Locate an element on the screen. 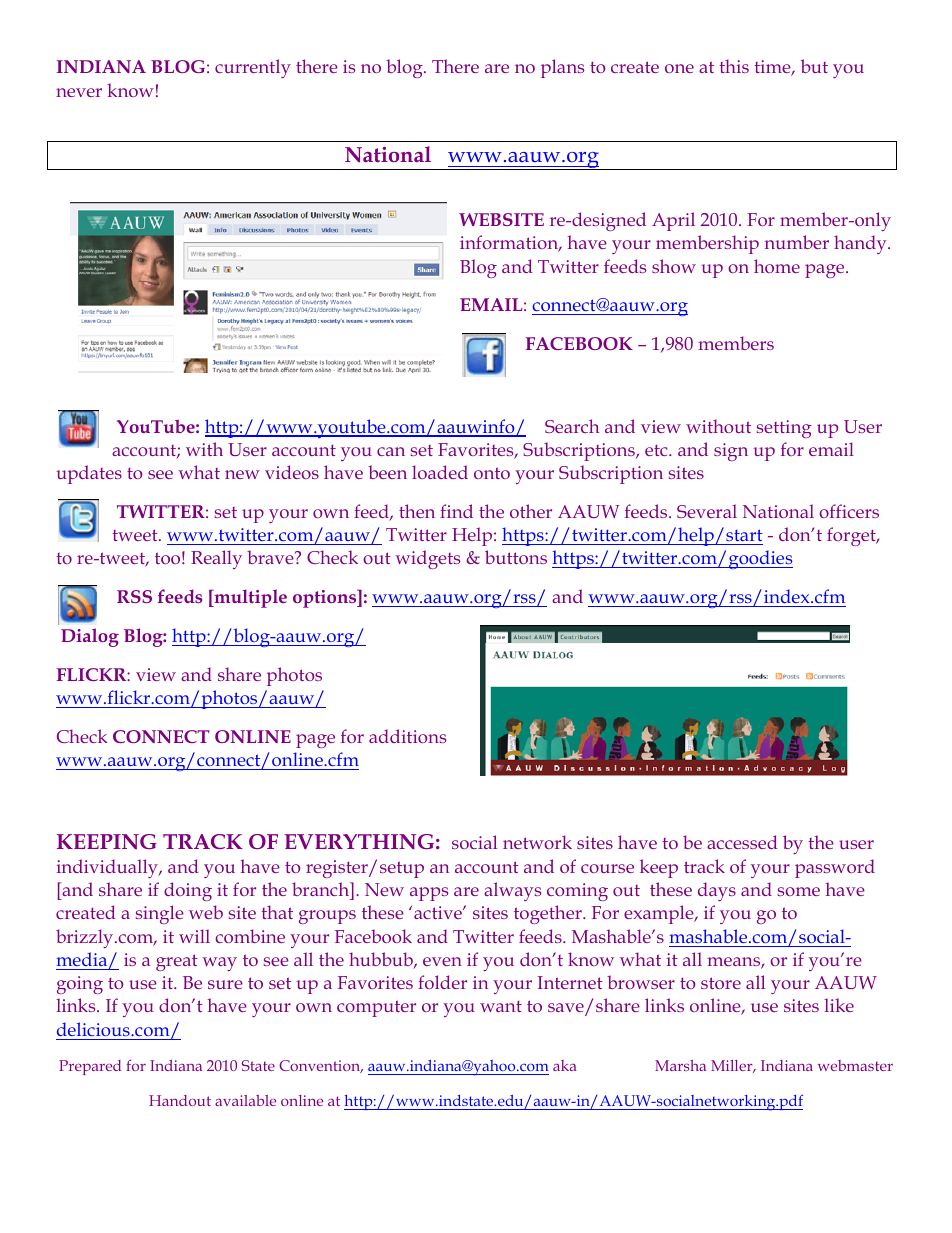  accessed is located at coordinates (742, 842).
